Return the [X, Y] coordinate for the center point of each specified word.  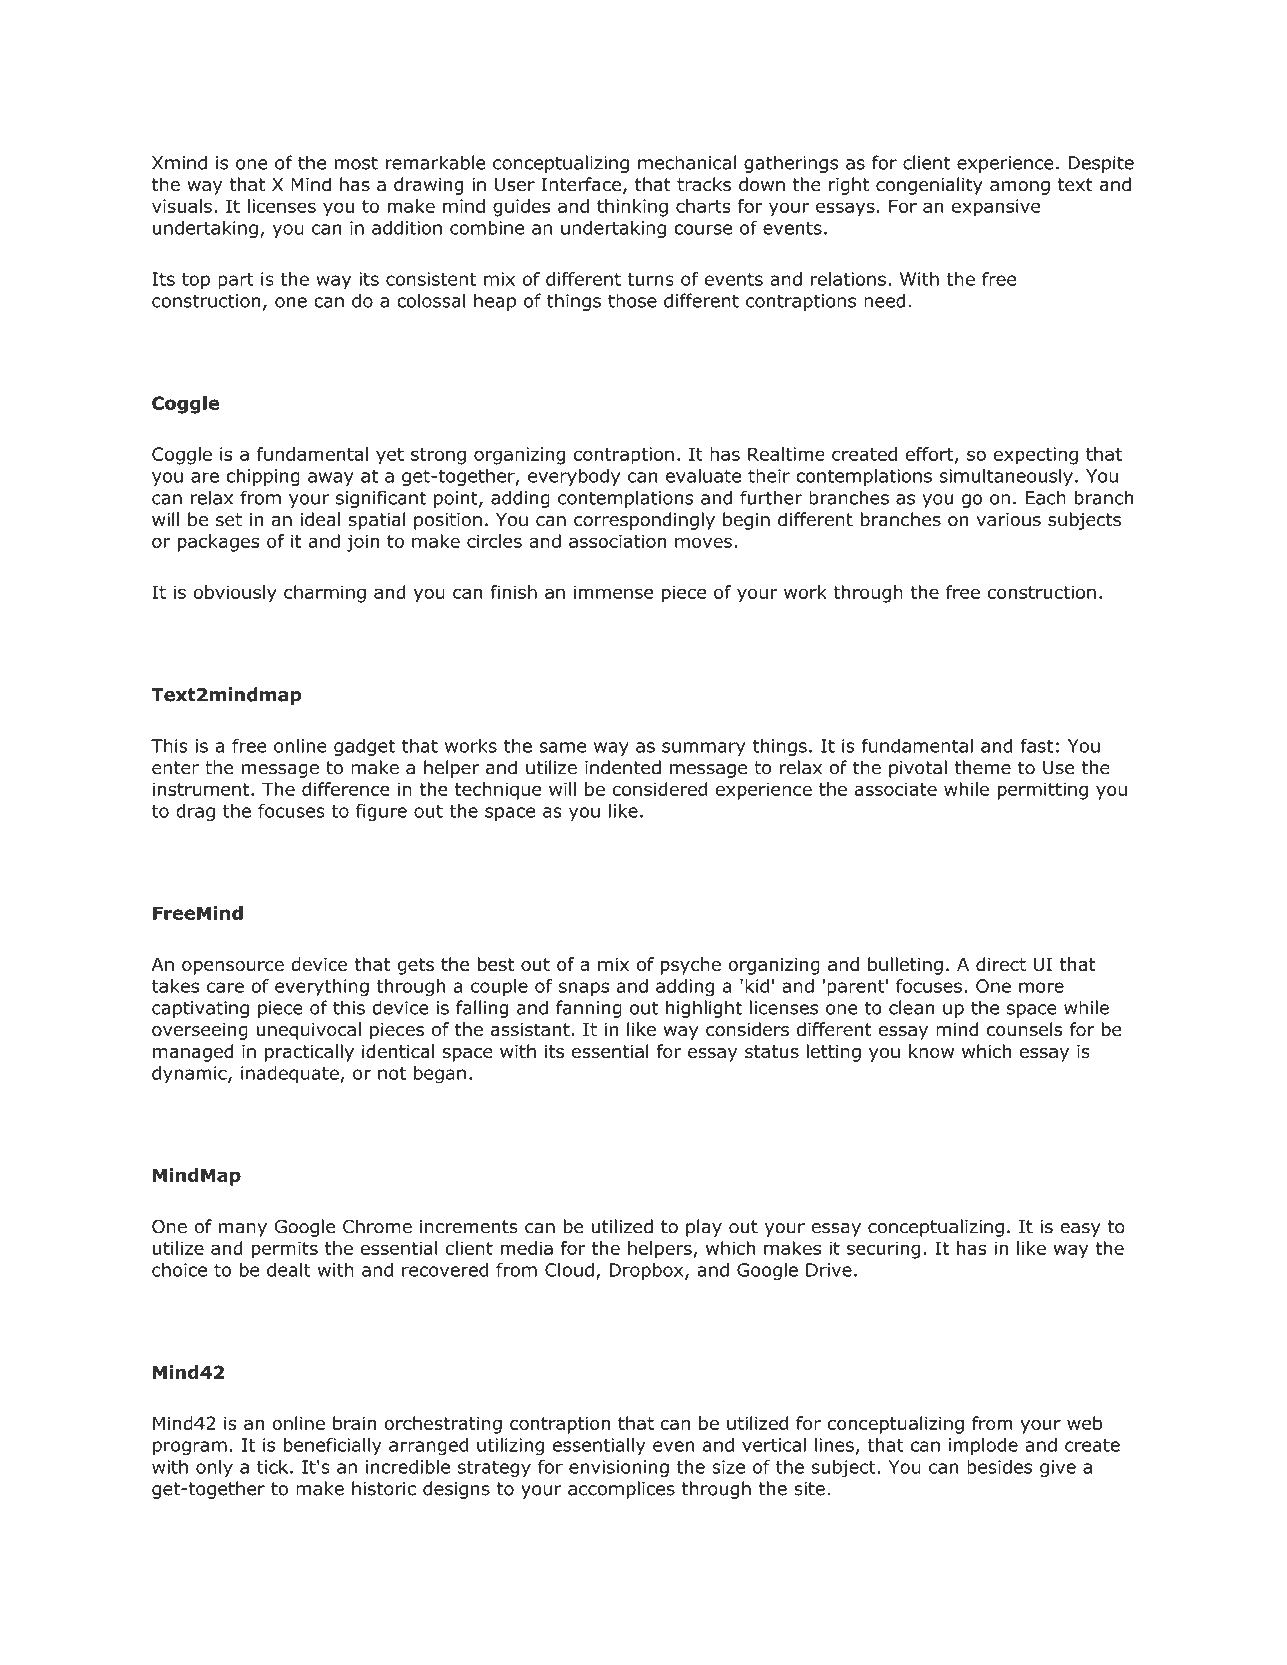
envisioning [619, 1469]
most [356, 163]
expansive [996, 208]
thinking [632, 208]
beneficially [332, 1446]
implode [983, 1446]
